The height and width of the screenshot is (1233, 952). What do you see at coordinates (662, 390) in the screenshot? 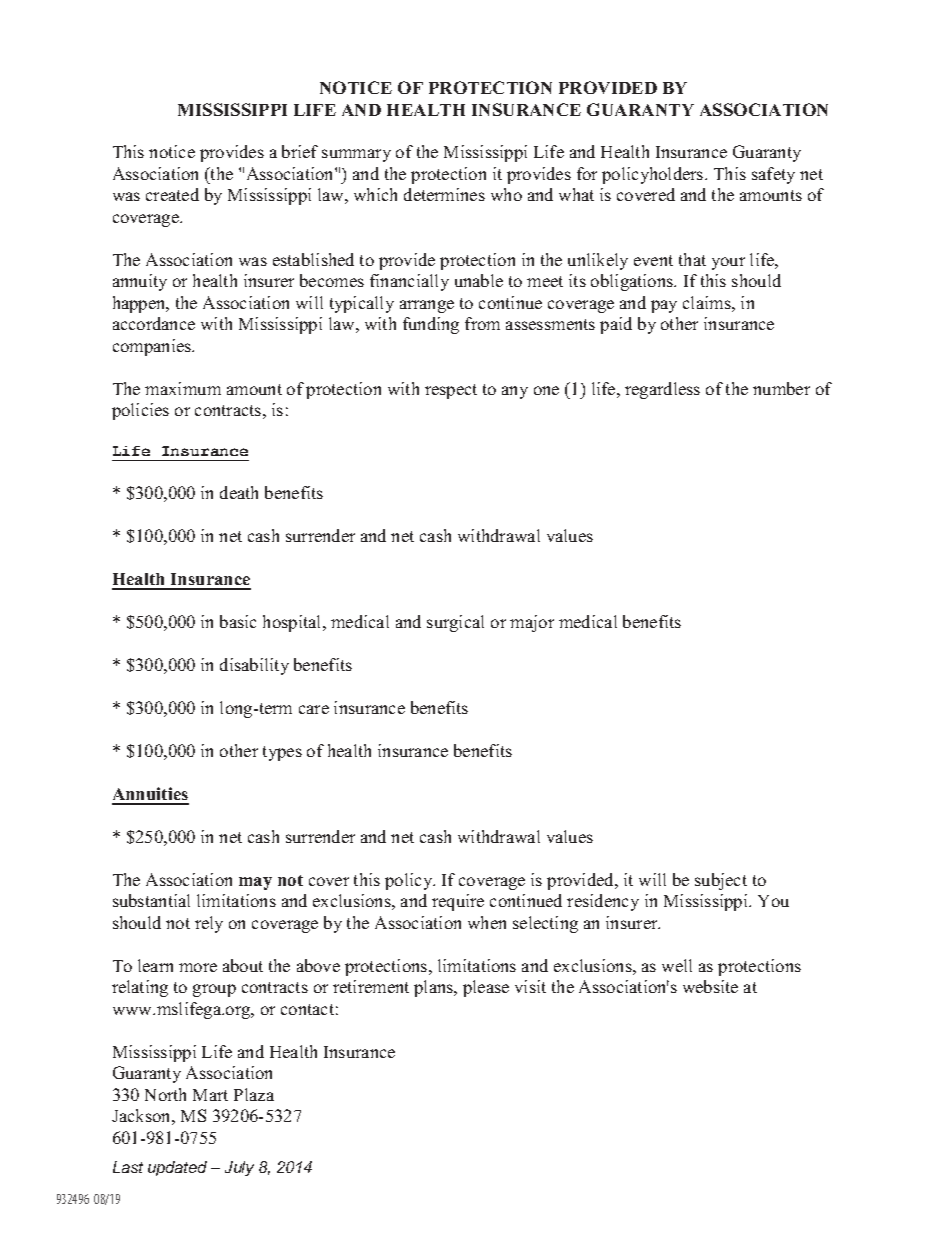
I see `regardless` at bounding box center [662, 390].
